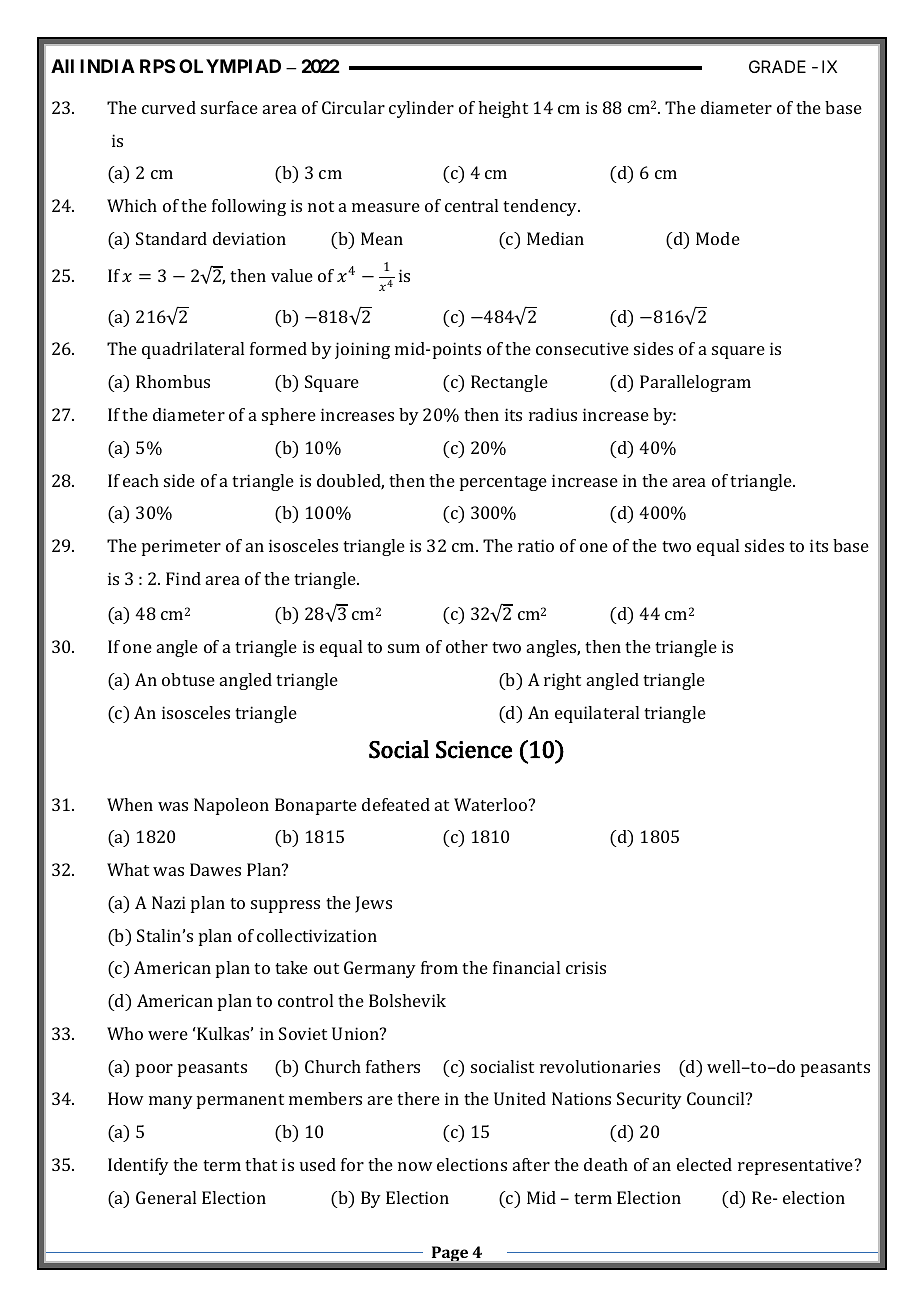  I want to click on GRADE, so click(777, 66).
